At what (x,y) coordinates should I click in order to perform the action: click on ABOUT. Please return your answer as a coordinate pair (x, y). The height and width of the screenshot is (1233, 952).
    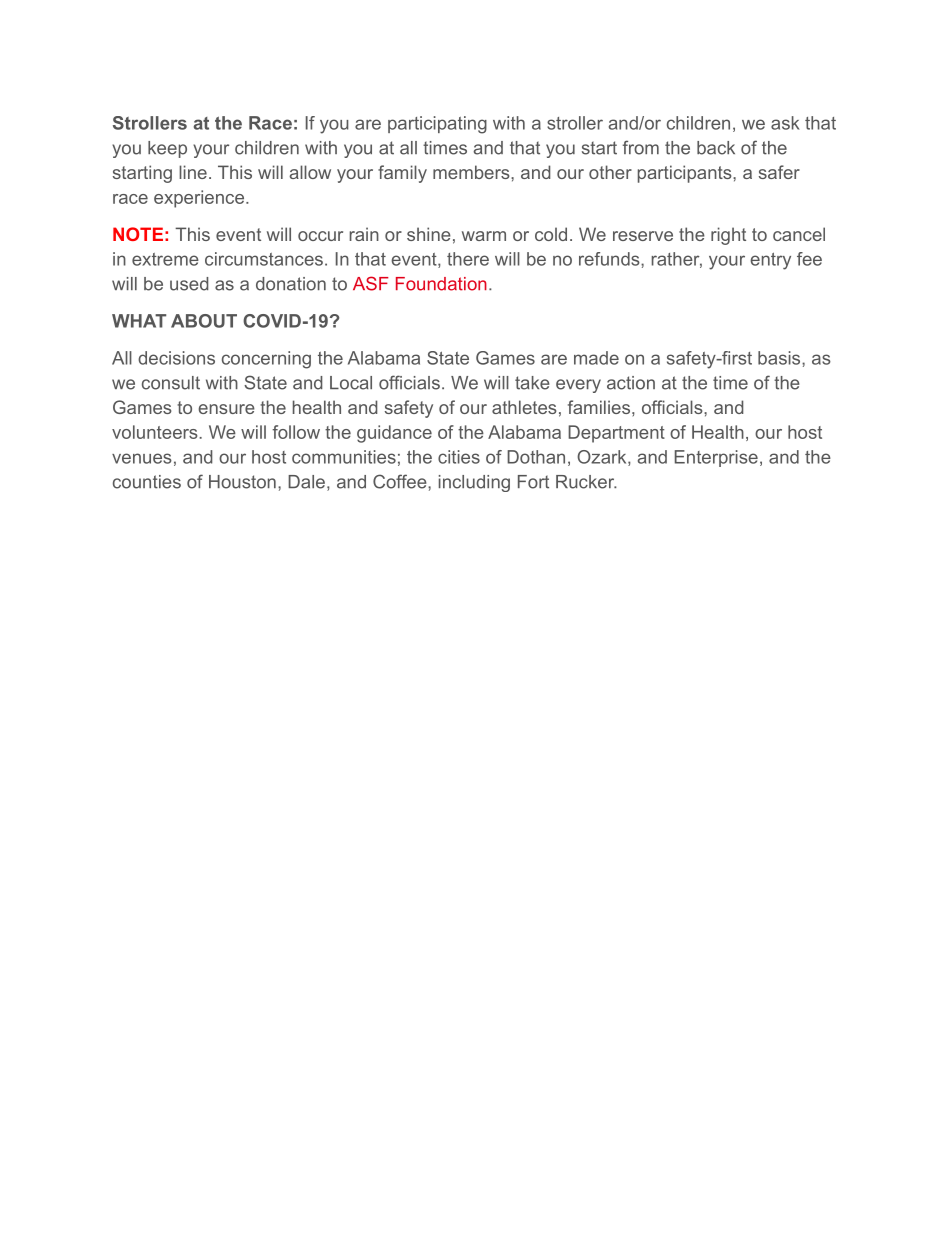
    Looking at the image, I should click on (204, 321).
